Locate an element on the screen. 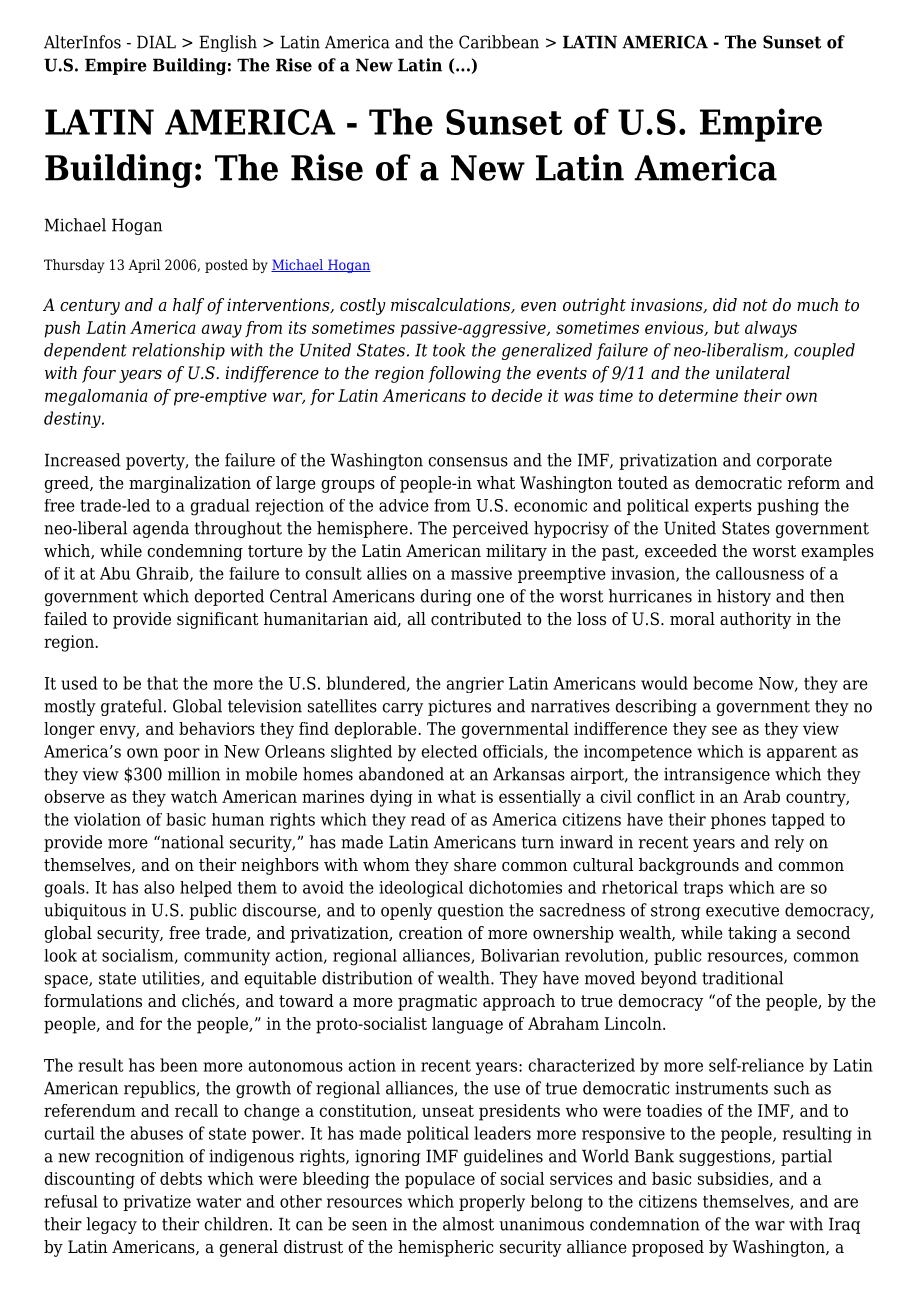  not is located at coordinates (755, 305).
